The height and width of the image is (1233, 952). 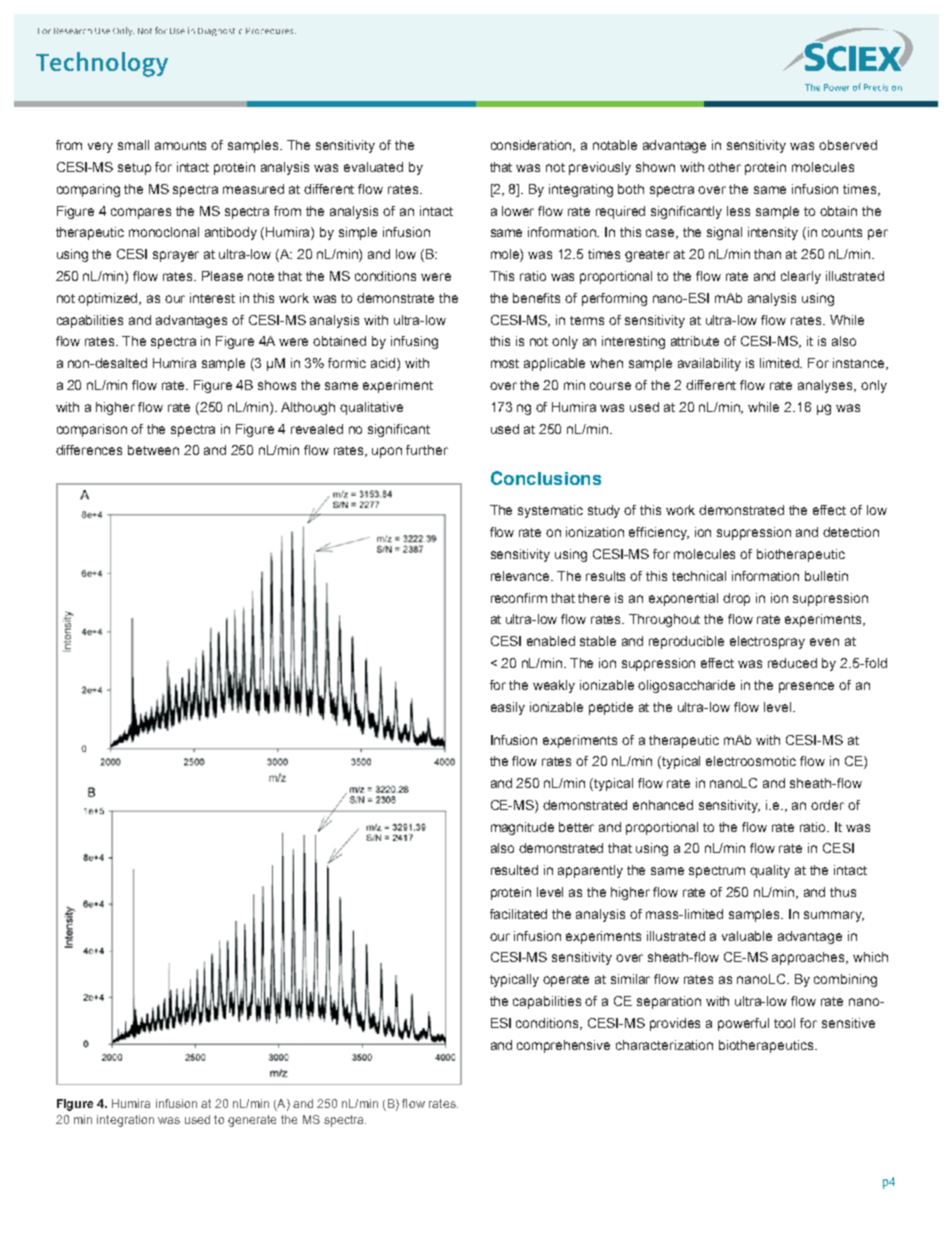 I want to click on most, so click(x=505, y=363).
